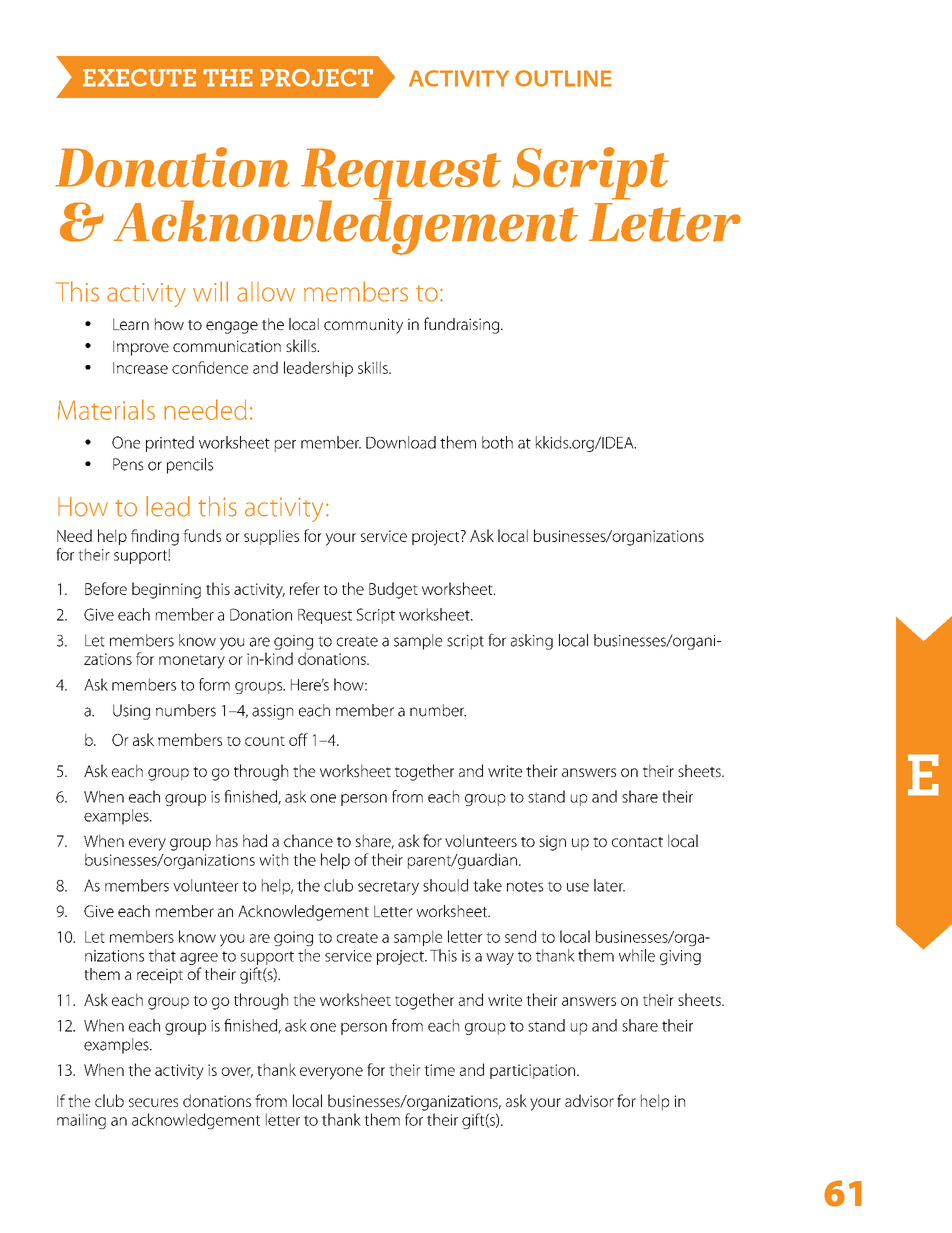 This screenshot has width=952, height=1233. What do you see at coordinates (388, 888) in the screenshot?
I see `secretary` at bounding box center [388, 888].
